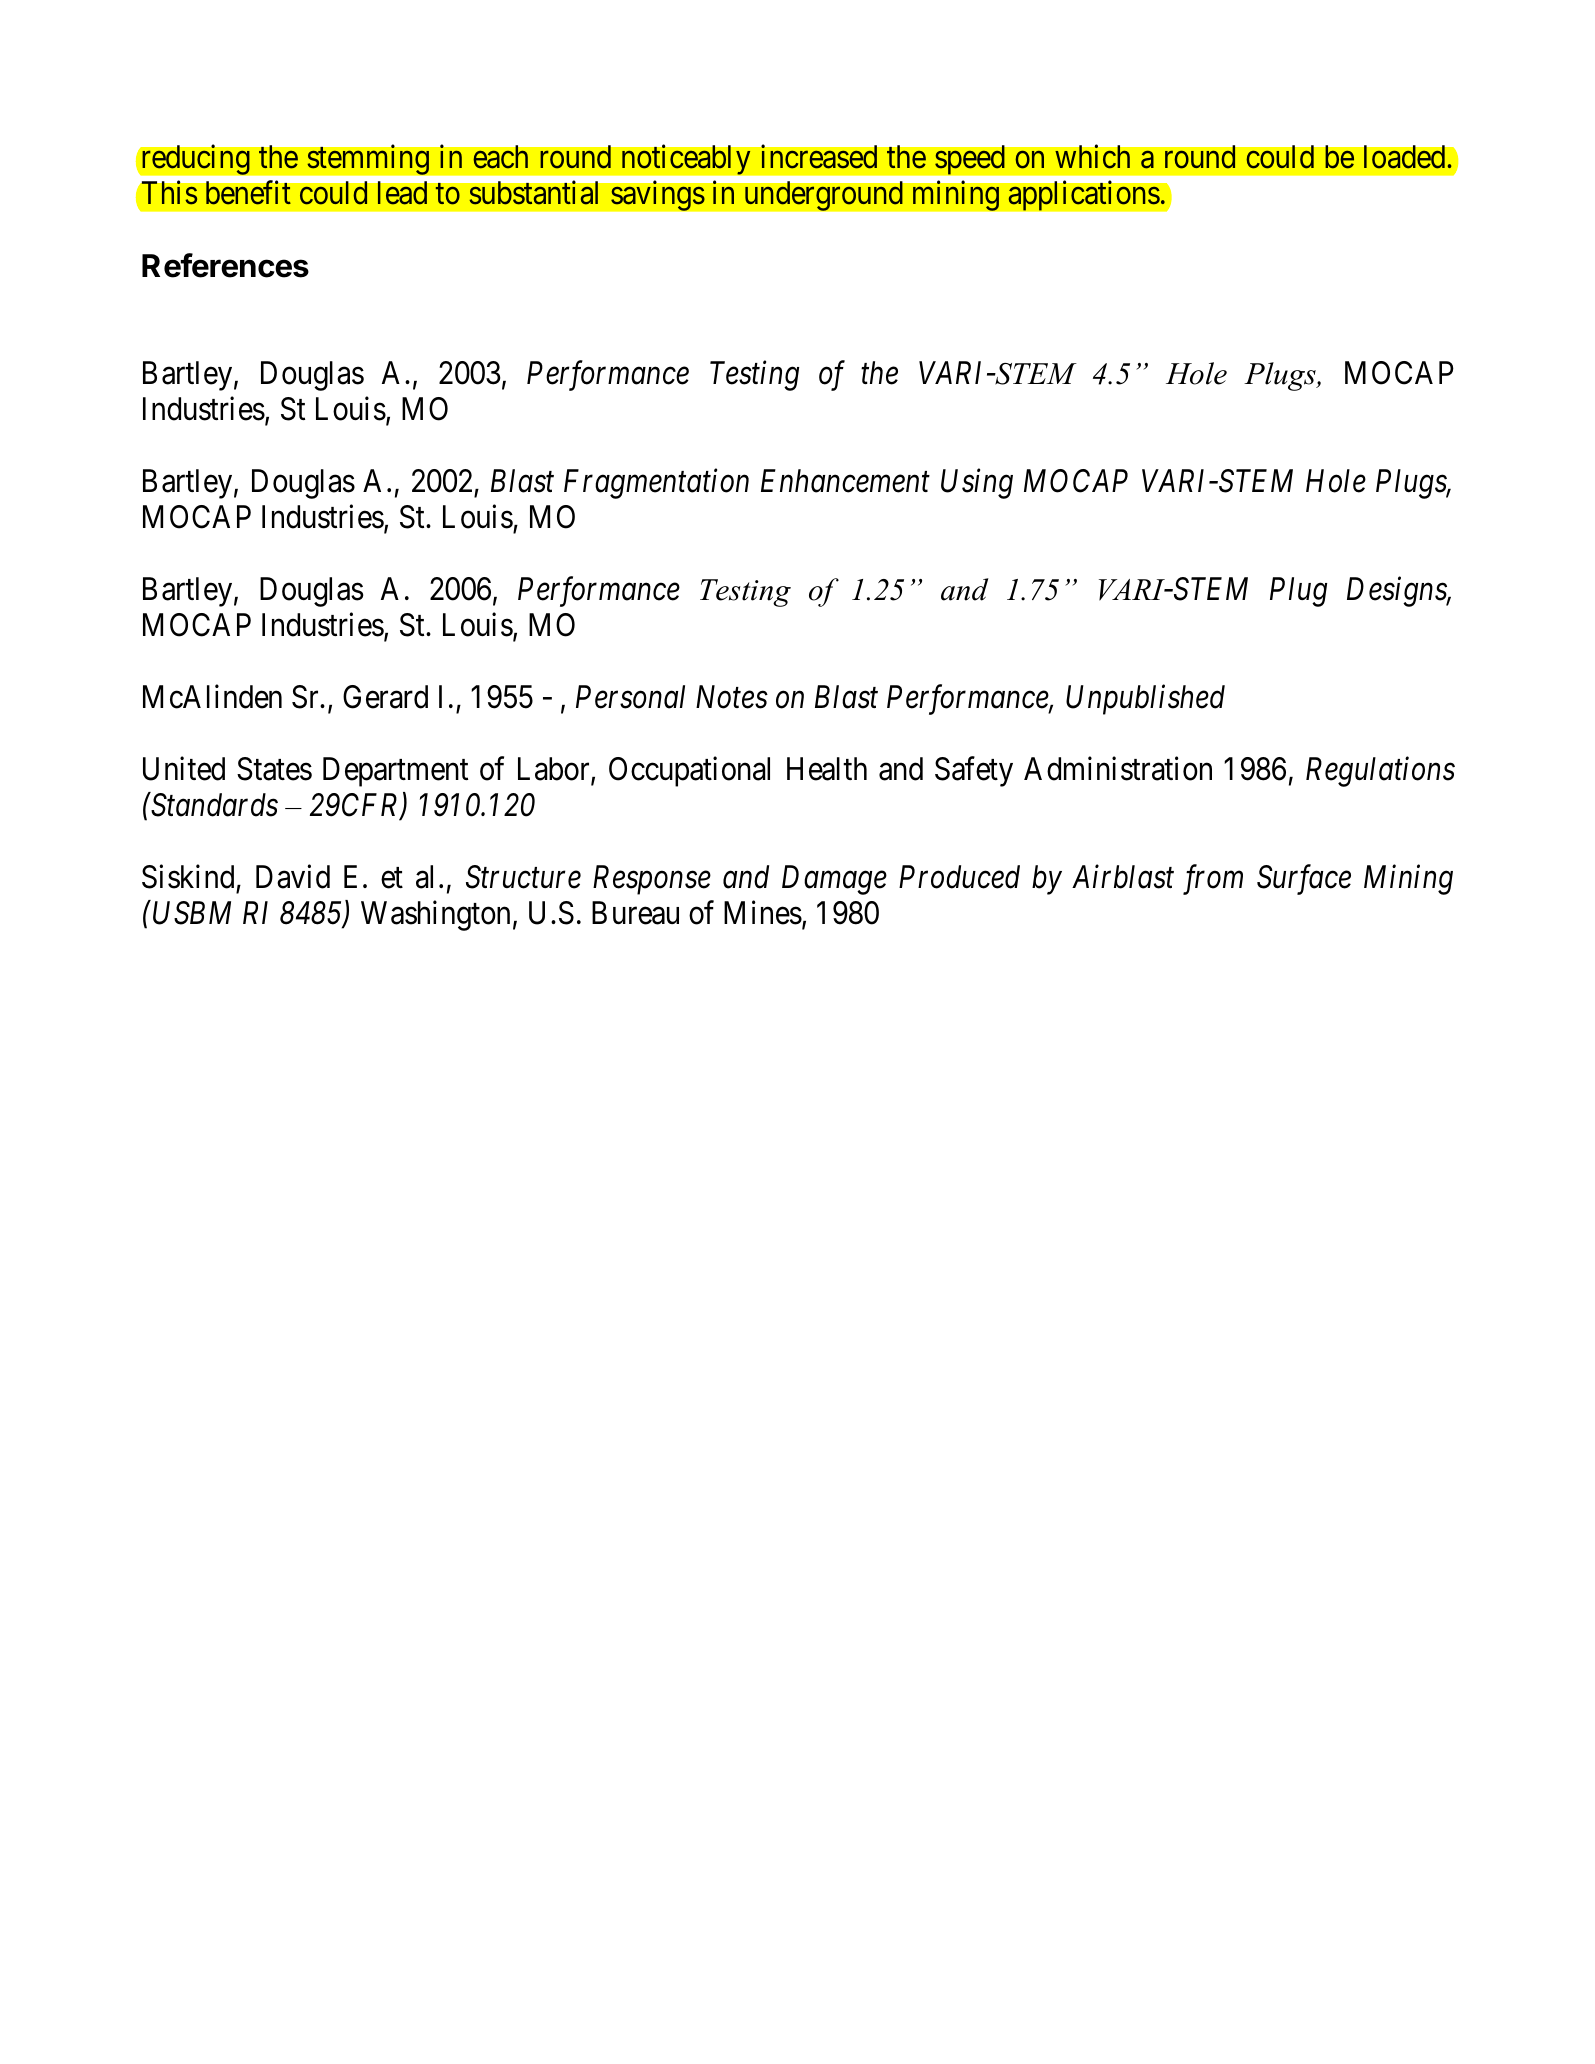  I want to click on Fragmentation, so click(656, 484).
